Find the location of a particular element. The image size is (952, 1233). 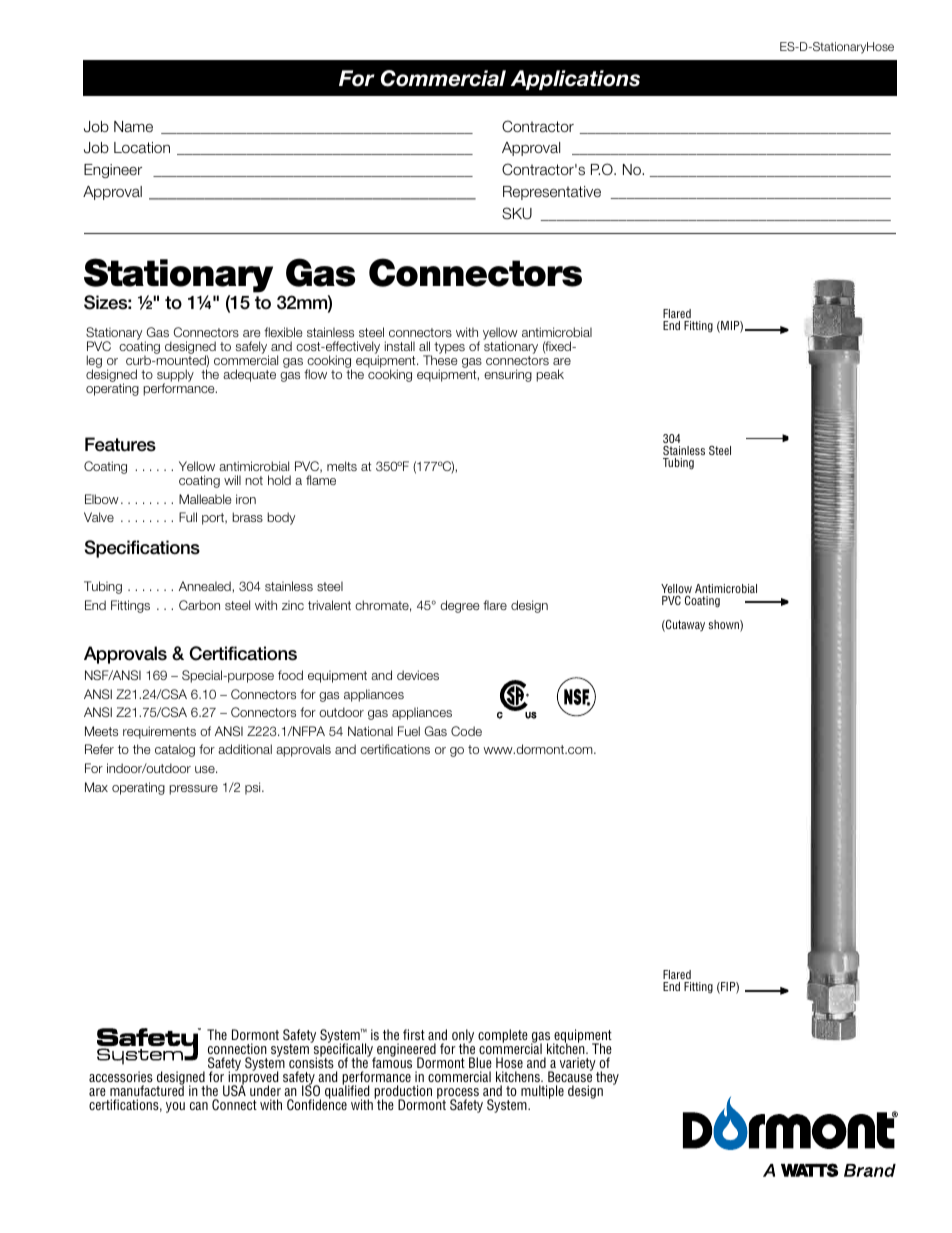

SKU is located at coordinates (517, 213).
